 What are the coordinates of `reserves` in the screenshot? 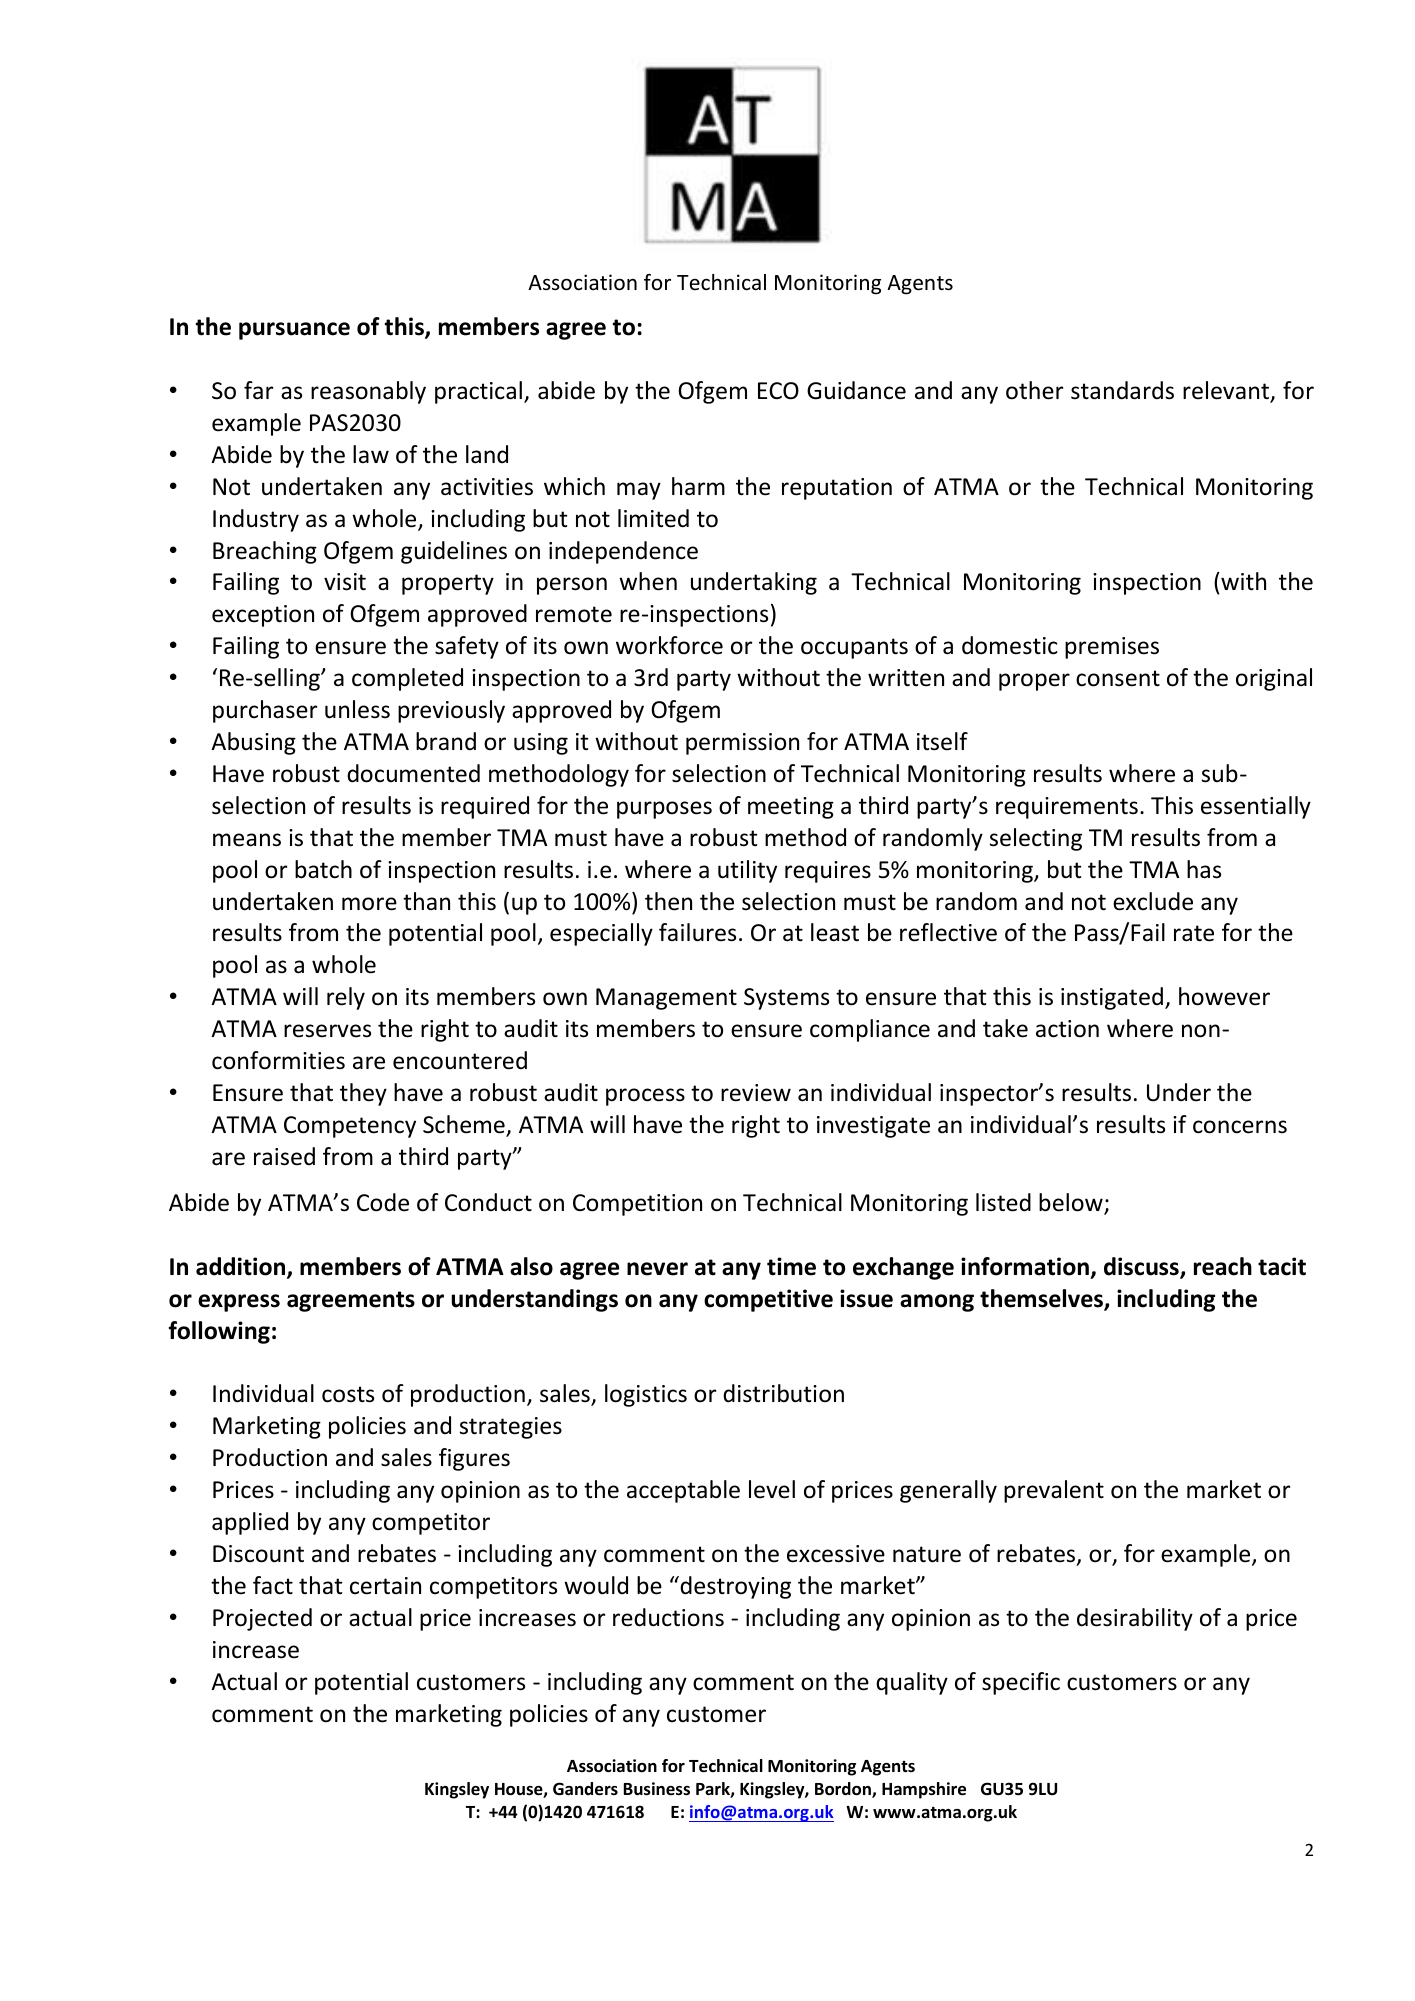 It's located at (327, 1031).
